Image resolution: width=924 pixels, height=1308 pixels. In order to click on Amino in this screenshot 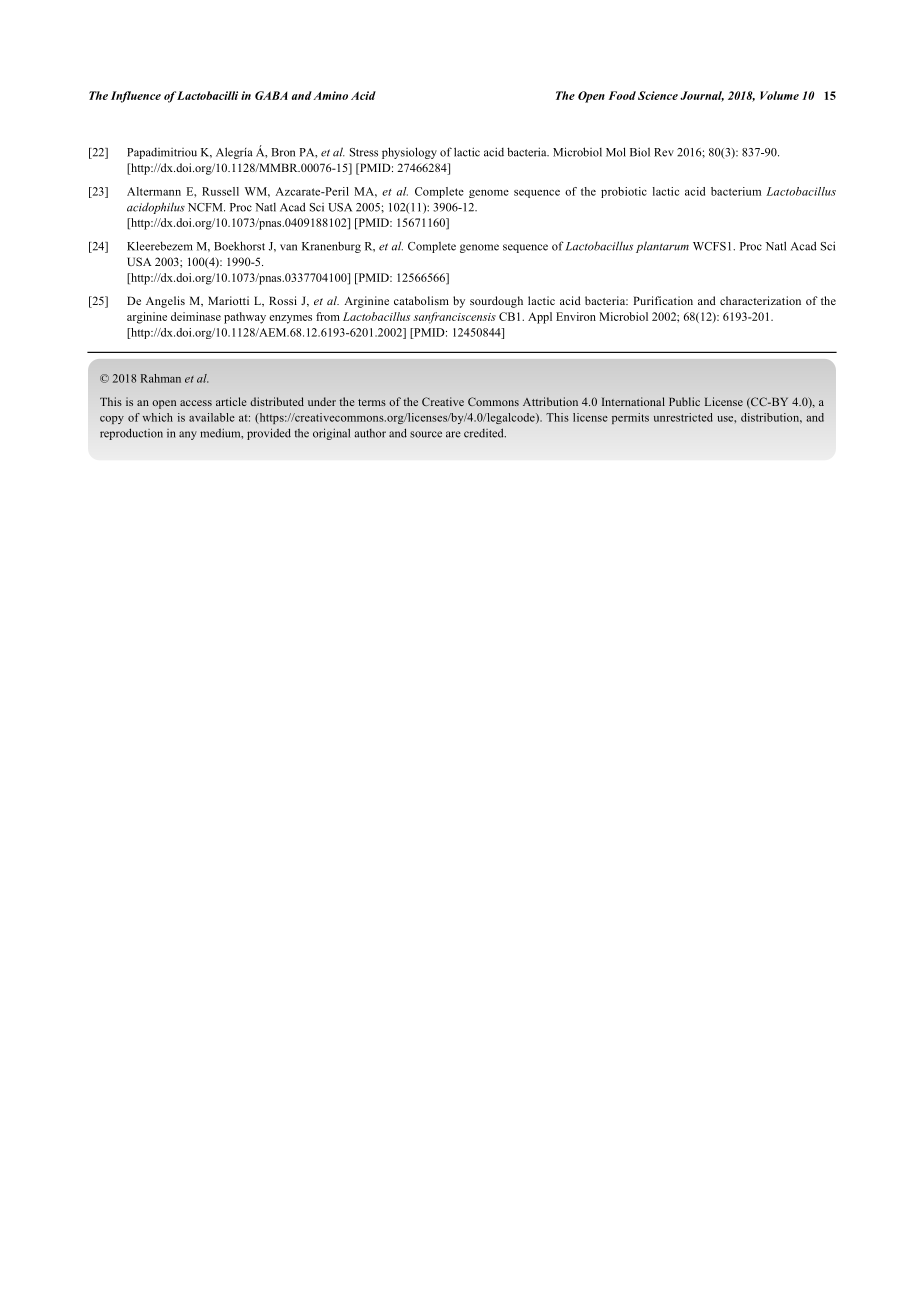, I will do `click(330, 95)`.
